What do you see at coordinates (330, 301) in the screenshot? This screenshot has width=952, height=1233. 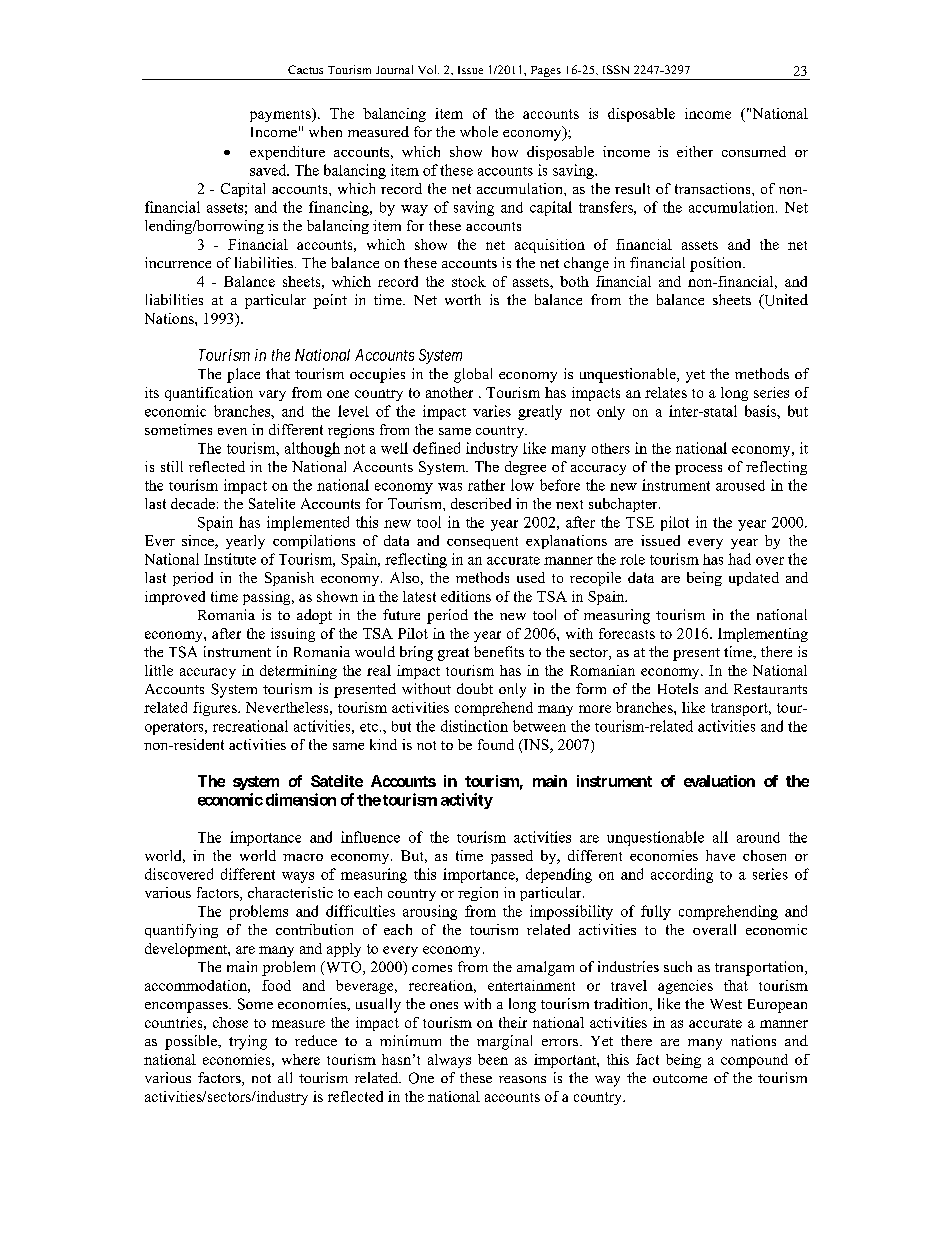 I see `point` at bounding box center [330, 301].
